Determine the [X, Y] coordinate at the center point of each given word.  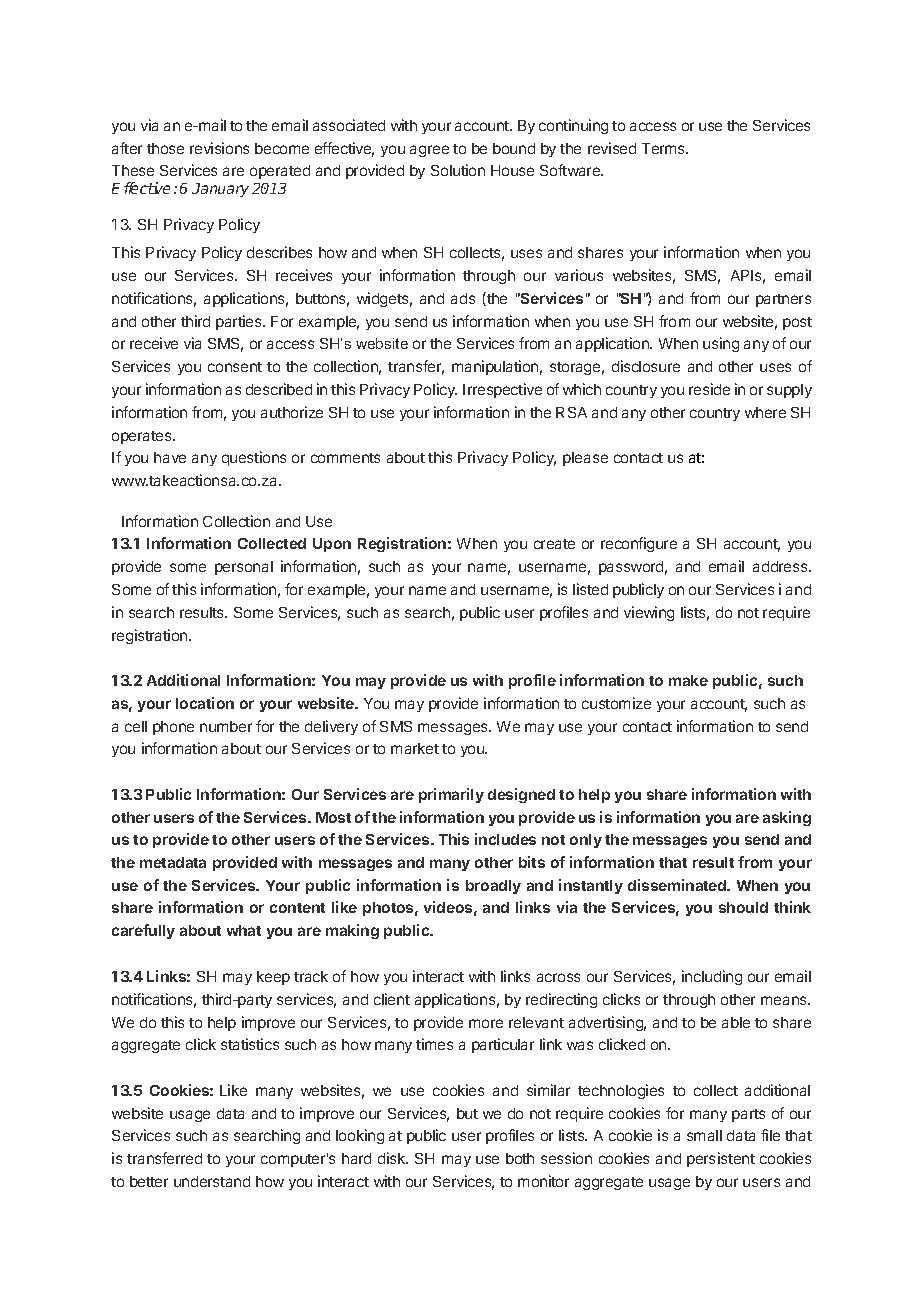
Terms [664, 148]
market [415, 748]
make [688, 680]
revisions [219, 148]
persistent [721, 1159]
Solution [458, 170]
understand [212, 1181]
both [520, 1158]
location [205, 703]
